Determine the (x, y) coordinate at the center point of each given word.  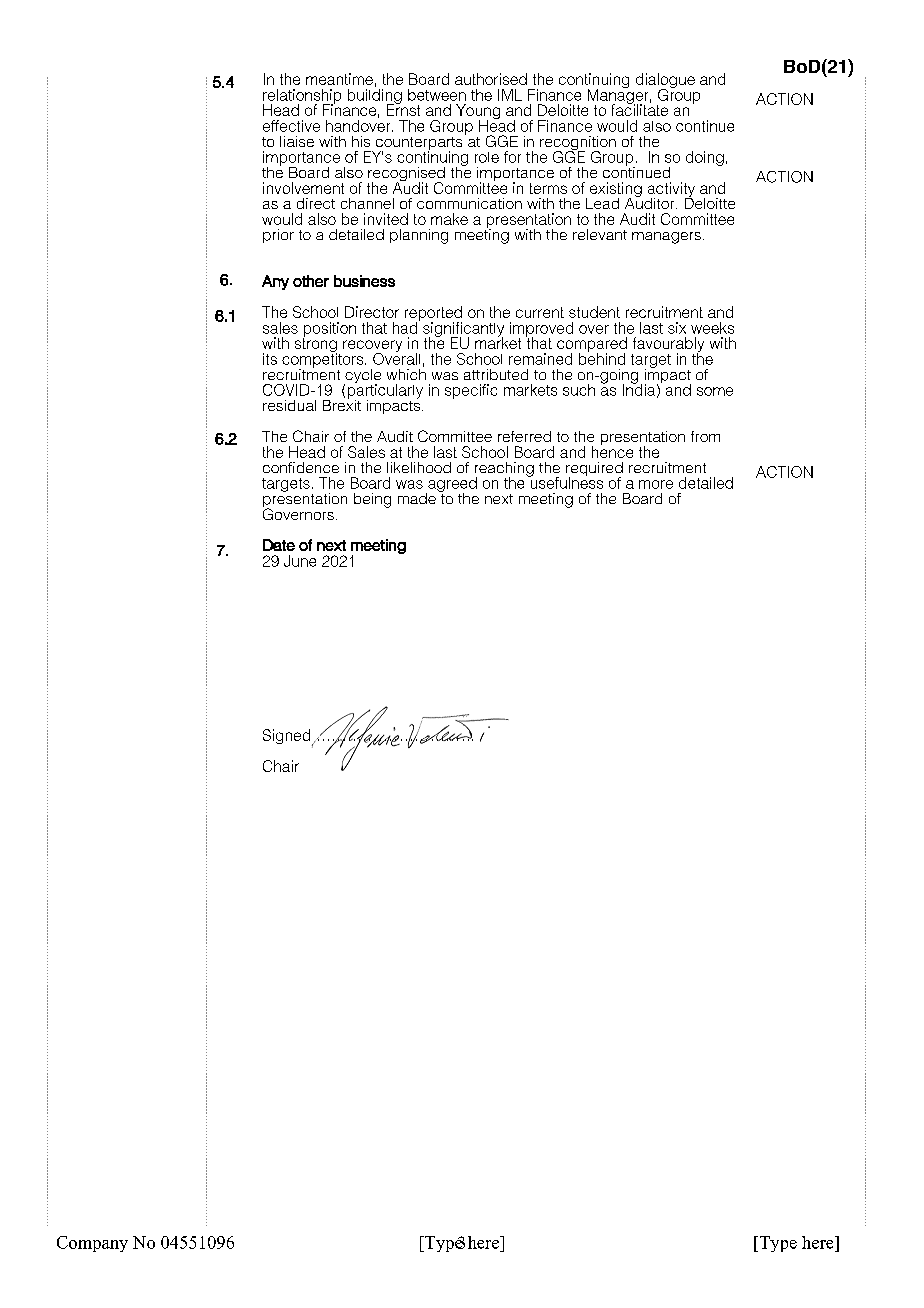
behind (602, 358)
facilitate (640, 109)
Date (279, 545)
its (270, 359)
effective (291, 126)
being (372, 500)
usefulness (565, 482)
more (656, 484)
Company (92, 1244)
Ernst (403, 109)
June (300, 561)
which (406, 373)
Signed (288, 737)
